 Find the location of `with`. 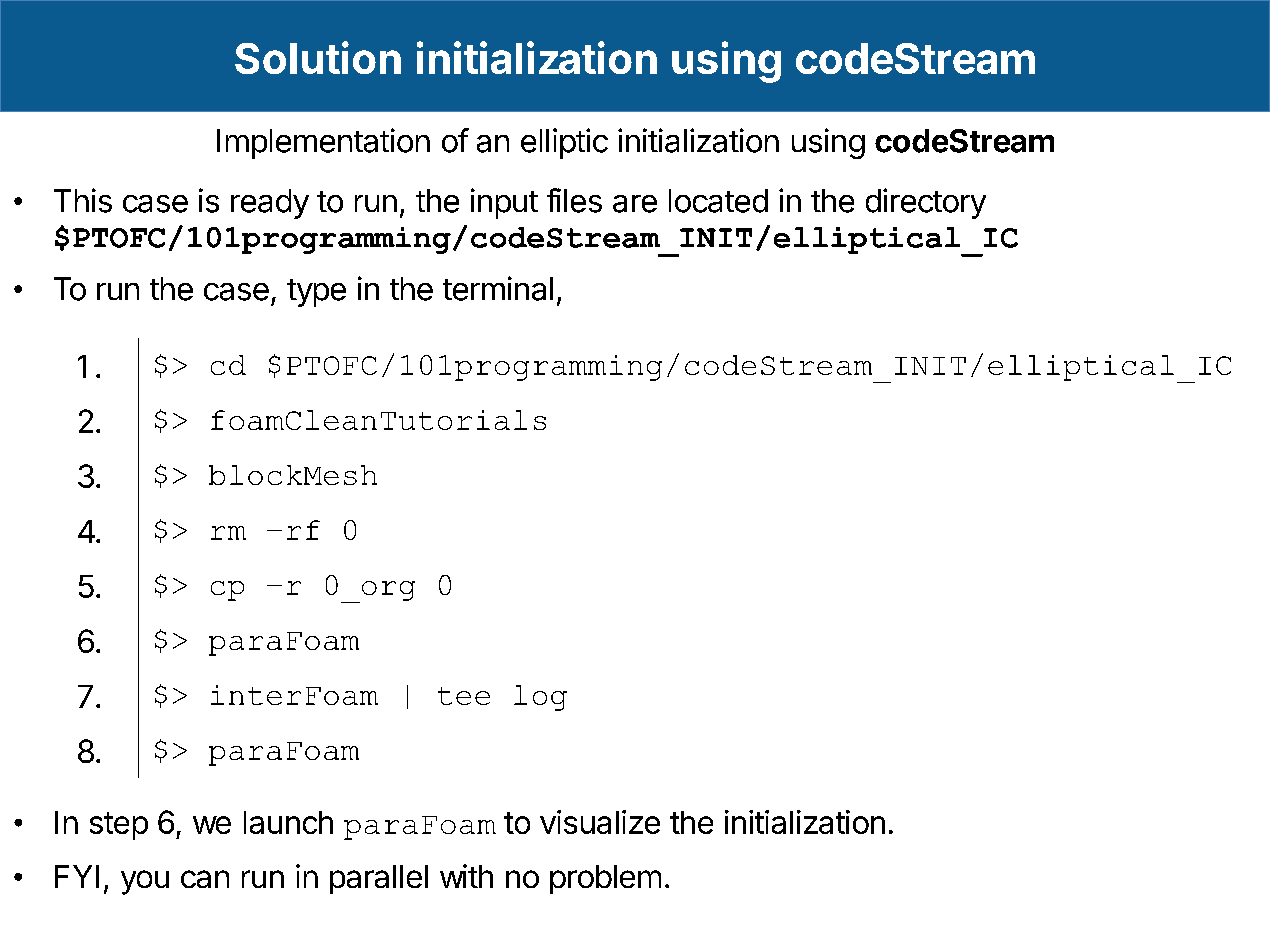

with is located at coordinates (466, 876).
